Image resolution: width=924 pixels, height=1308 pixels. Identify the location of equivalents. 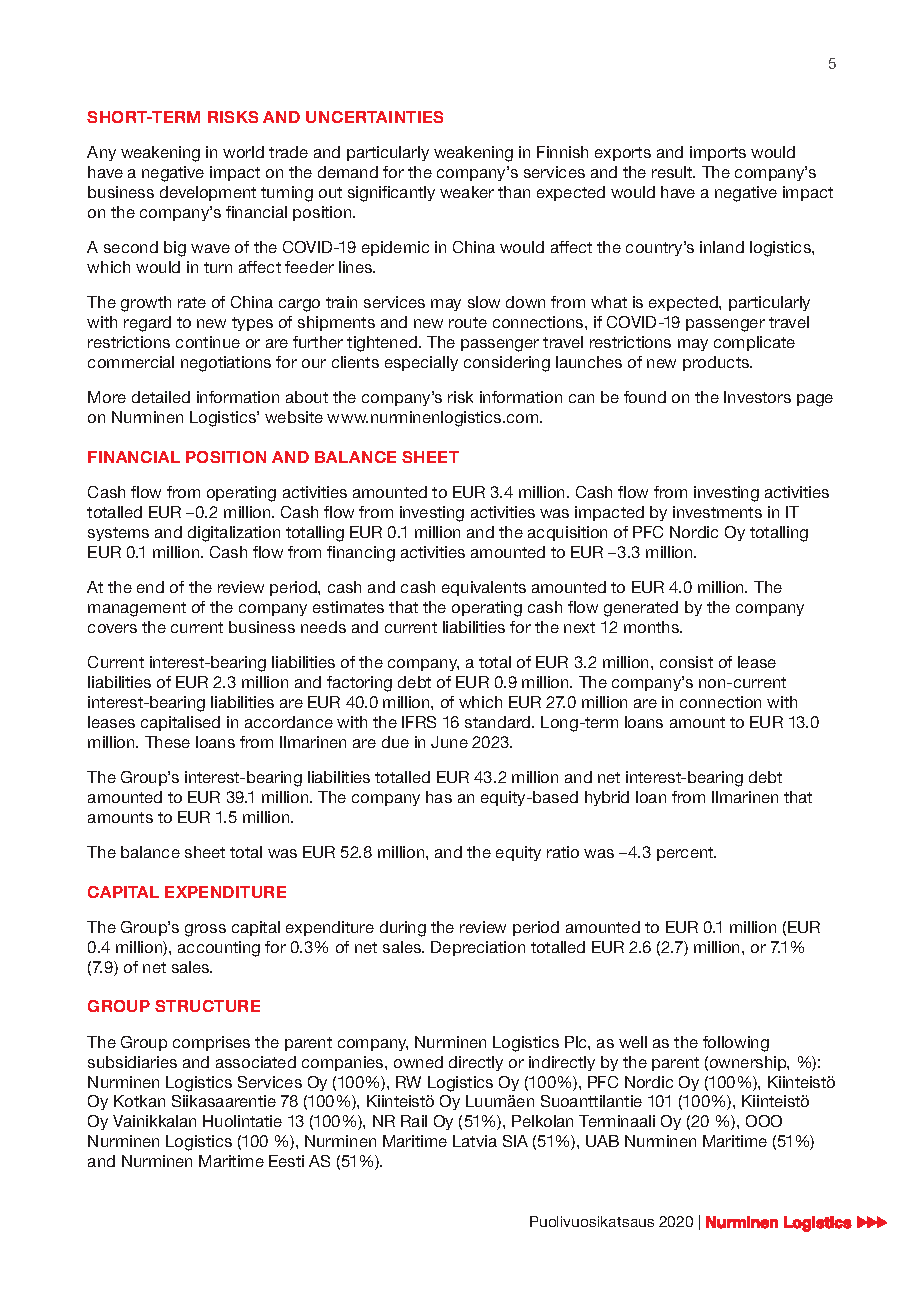
(484, 588).
